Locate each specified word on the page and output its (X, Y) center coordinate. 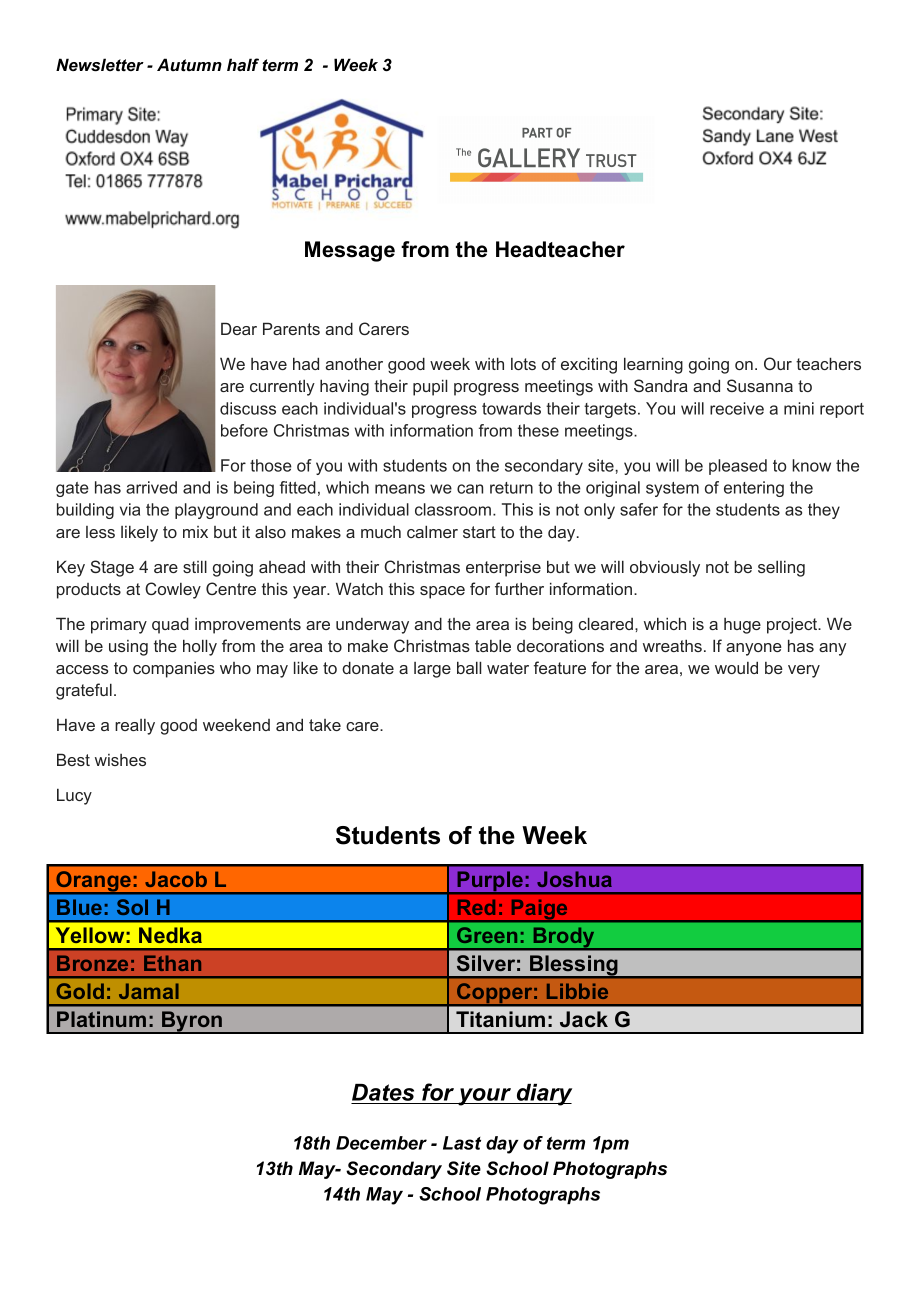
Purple (490, 882)
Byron (192, 1022)
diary (543, 1095)
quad (170, 625)
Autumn (189, 64)
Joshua (574, 879)
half (243, 64)
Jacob (176, 879)
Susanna (760, 385)
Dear (239, 328)
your (485, 1097)
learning (653, 365)
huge (742, 626)
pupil (430, 387)
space (442, 592)
